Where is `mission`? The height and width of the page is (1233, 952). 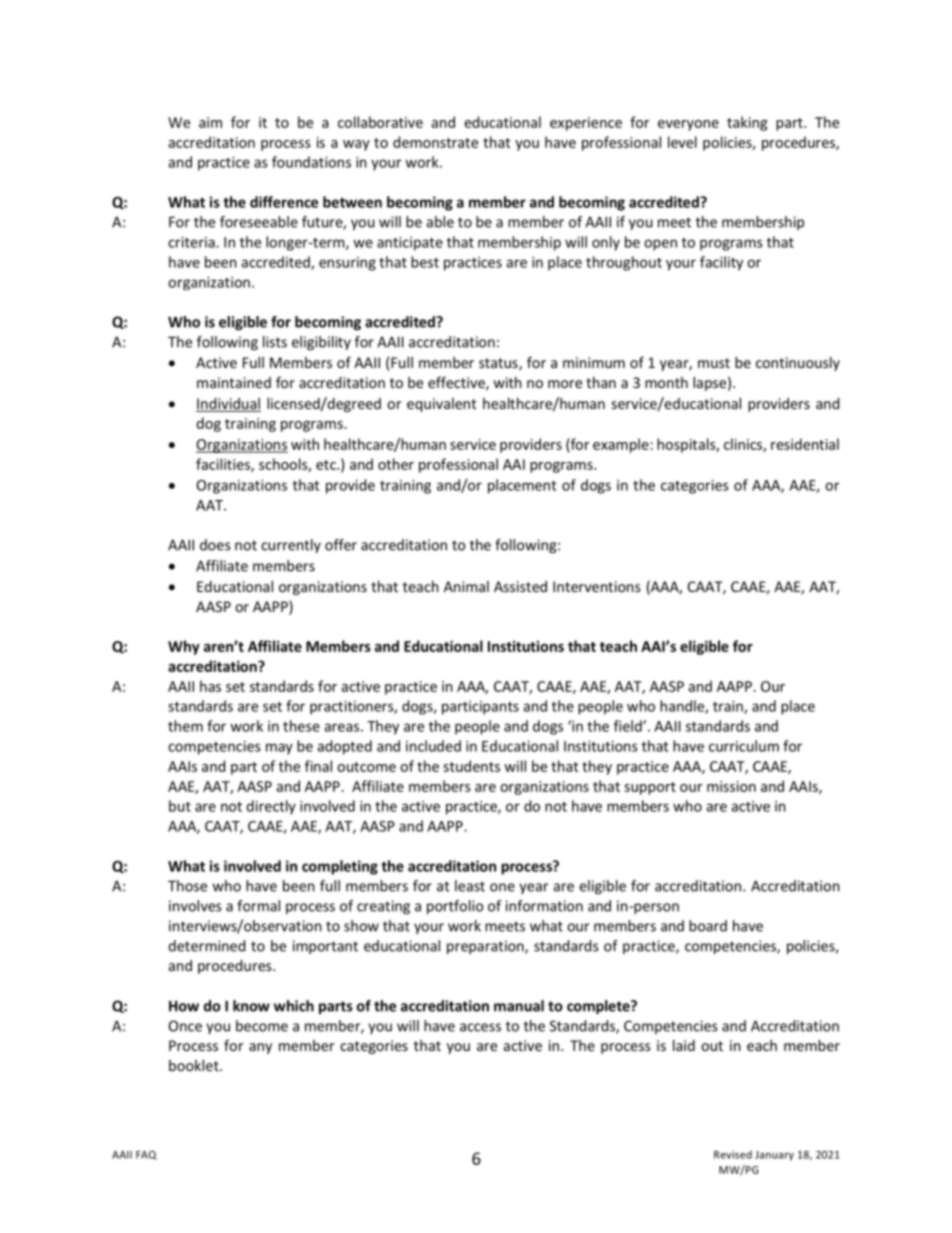 mission is located at coordinates (731, 786).
